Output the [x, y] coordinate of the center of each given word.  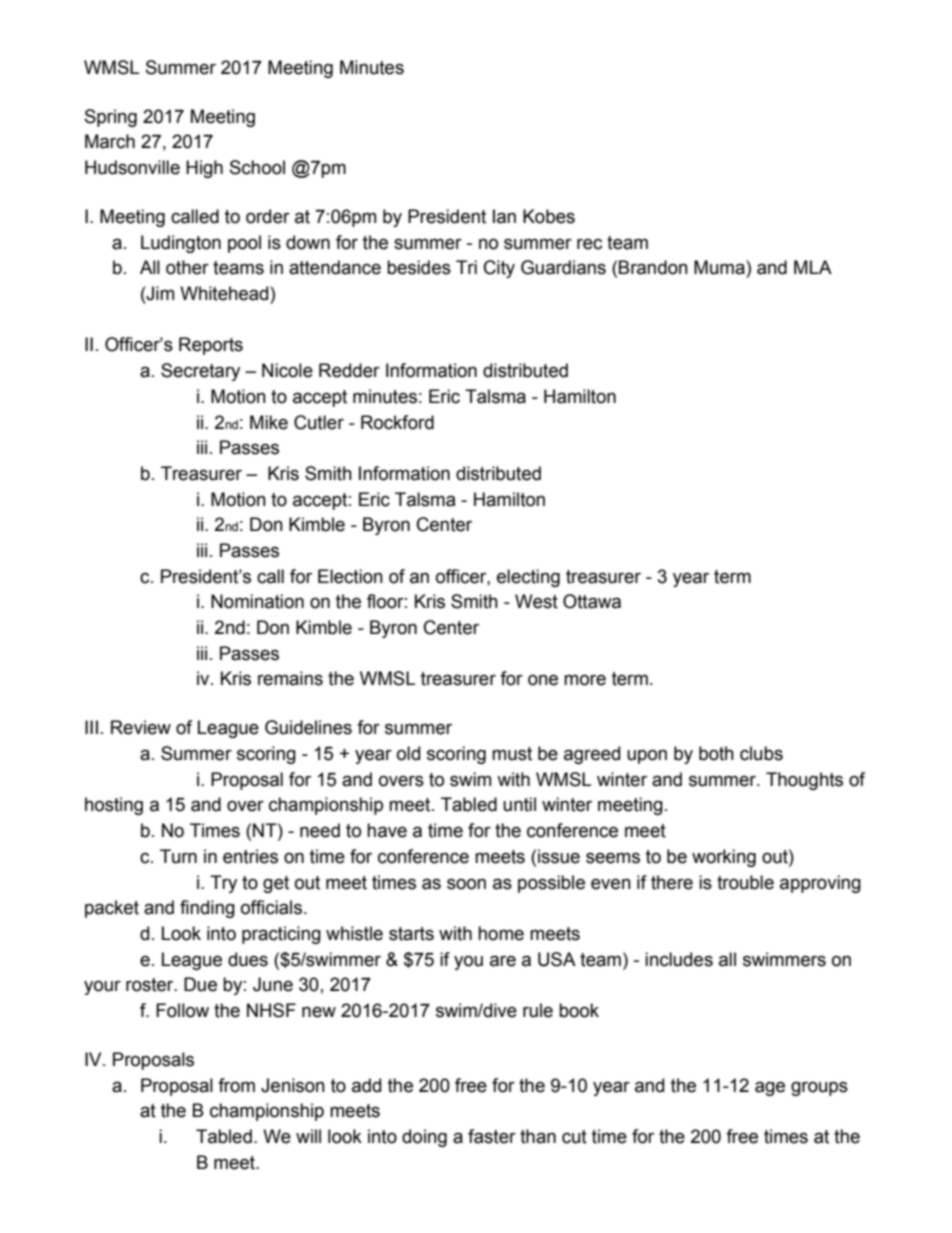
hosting [114, 806]
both [716, 753]
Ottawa [592, 601]
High [204, 169]
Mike [269, 422]
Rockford [397, 422]
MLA [813, 267]
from [236, 1085]
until [519, 804]
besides [419, 267]
